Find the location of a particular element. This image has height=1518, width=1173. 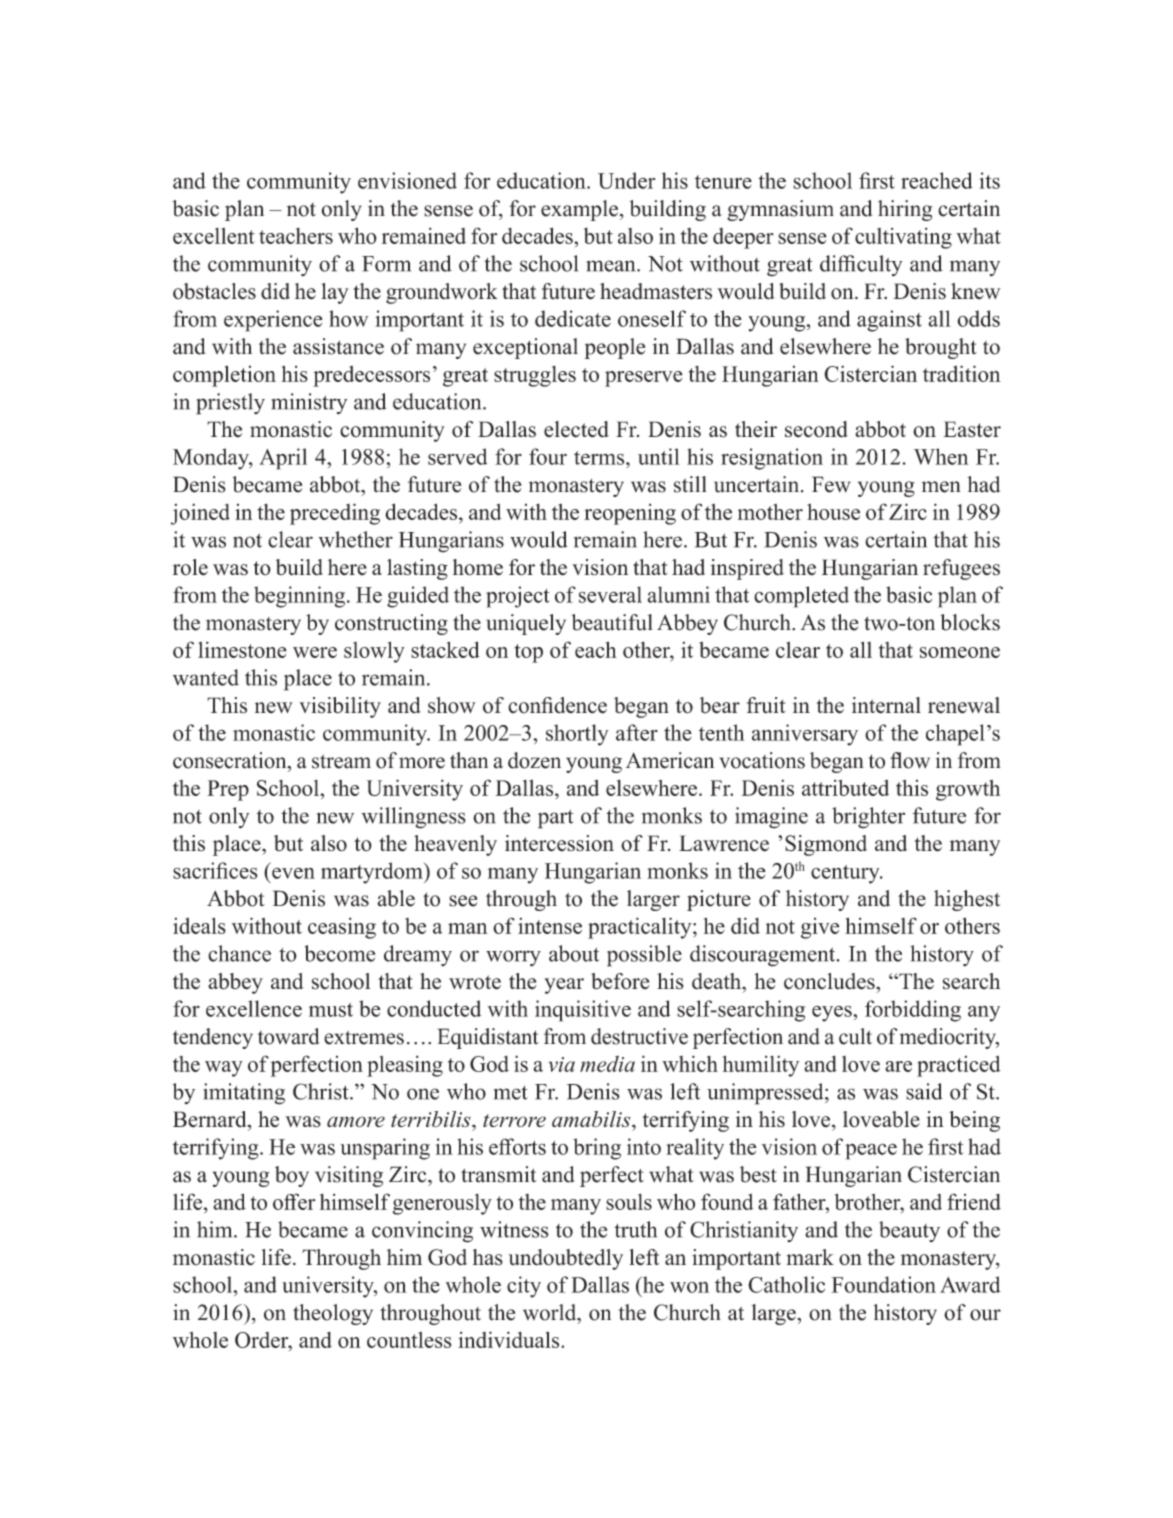

excellent is located at coordinates (214, 236).
